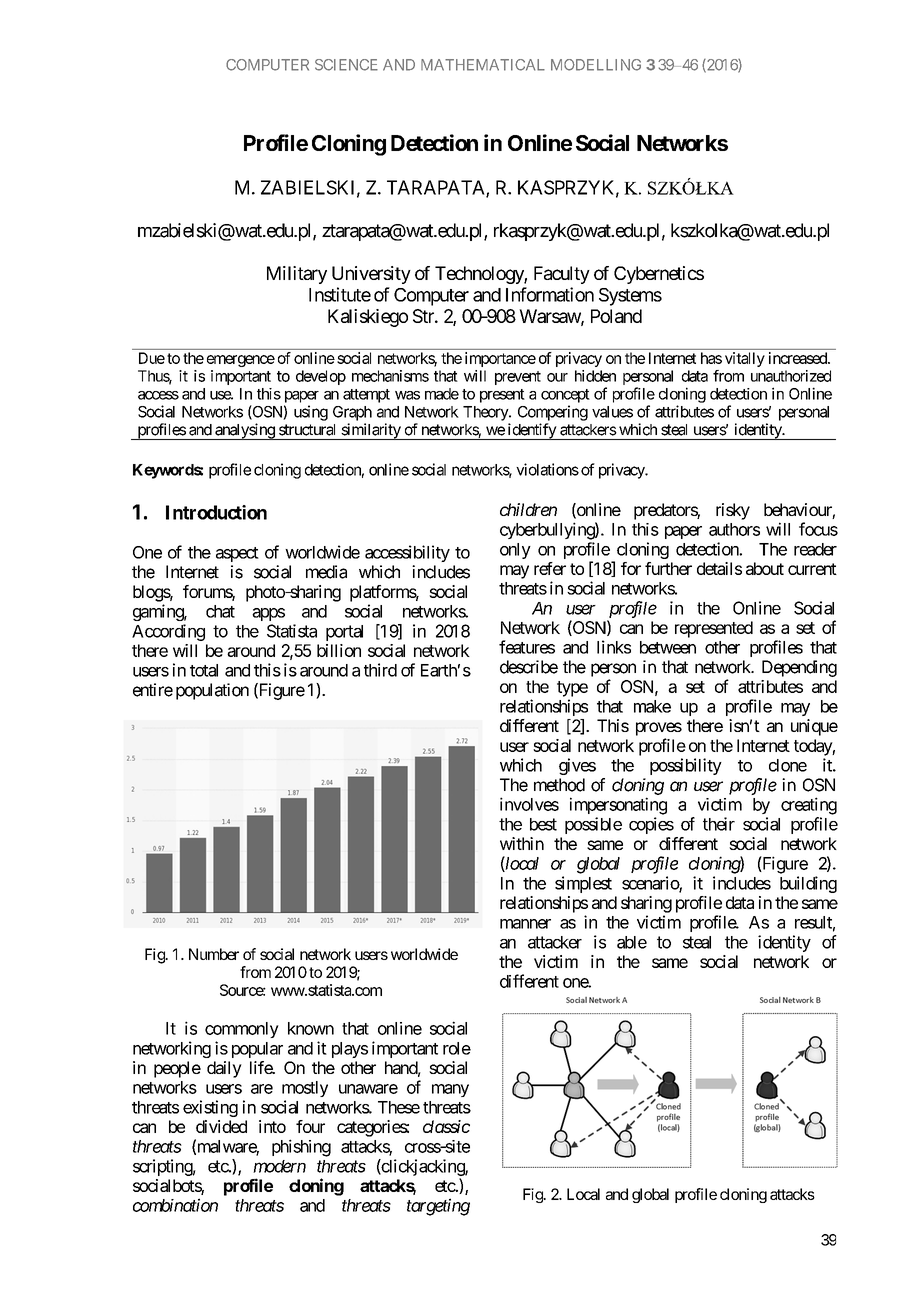 Image resolution: width=924 pixels, height=1308 pixels. Describe the element at coordinates (346, 65) in the document. I see `SCIENCE` at that location.
